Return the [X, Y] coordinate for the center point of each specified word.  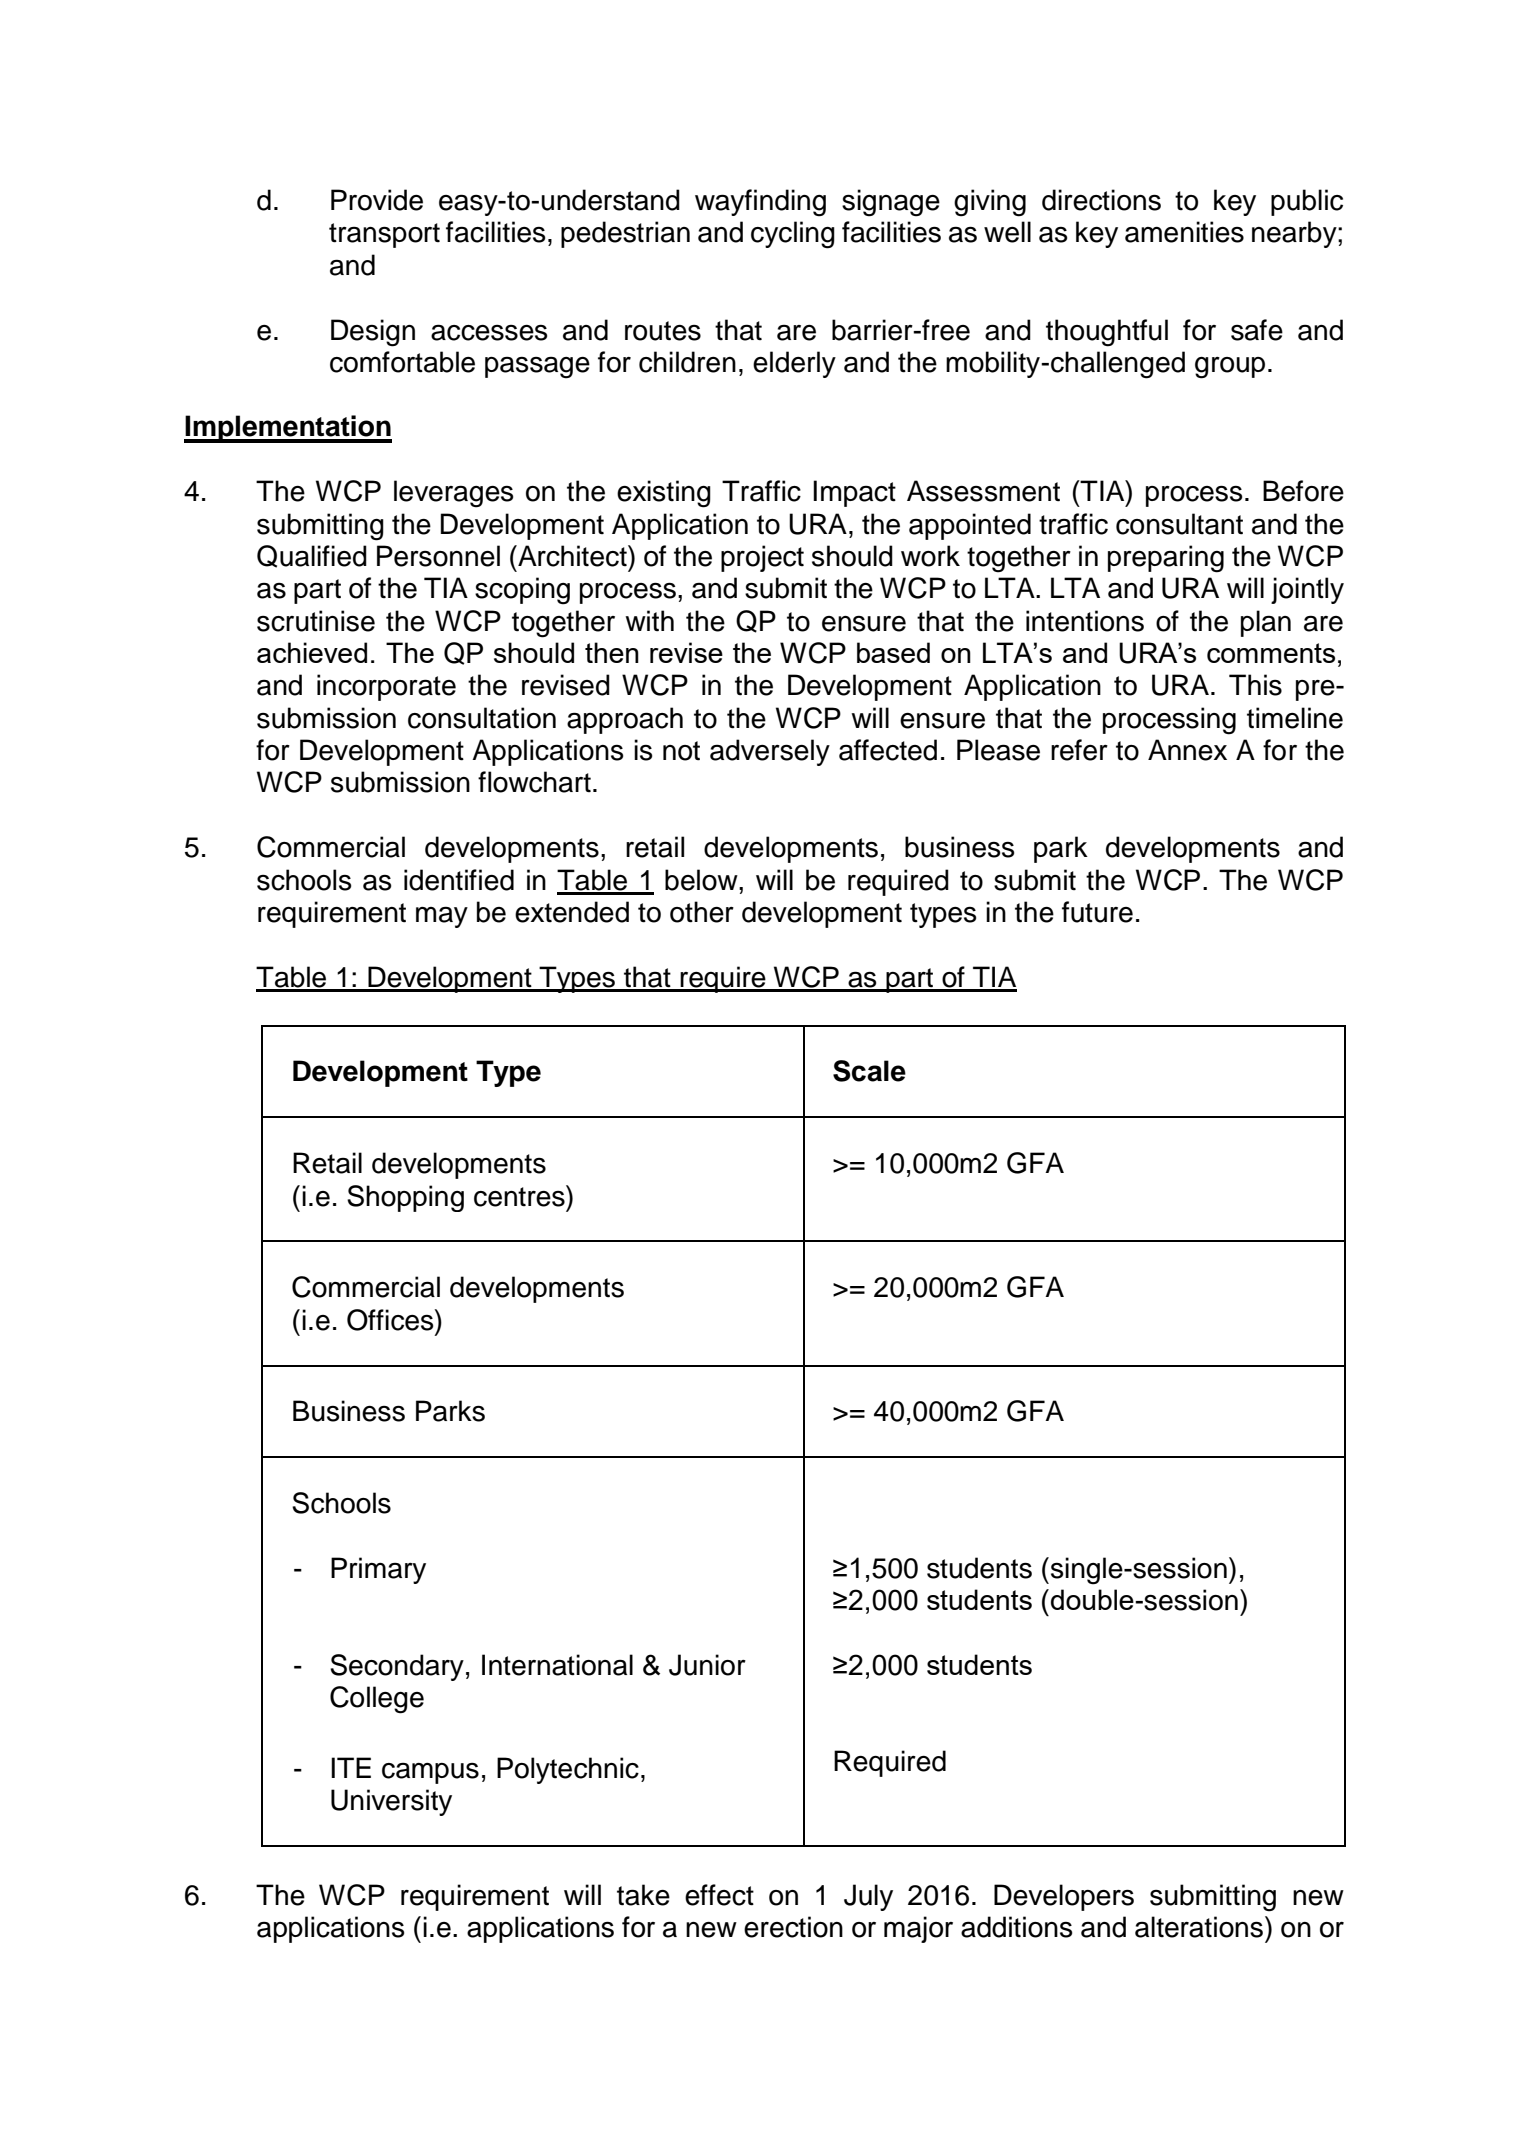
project [762, 558]
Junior [707, 1665]
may [442, 917]
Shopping [405, 1198]
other [702, 912]
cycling [793, 235]
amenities [1184, 232]
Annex [1187, 750]
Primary [378, 1570]
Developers [1064, 1897]
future [1097, 912]
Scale [869, 1071]
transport [384, 235]
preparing [1166, 559]
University [391, 1802]
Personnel [438, 556]
